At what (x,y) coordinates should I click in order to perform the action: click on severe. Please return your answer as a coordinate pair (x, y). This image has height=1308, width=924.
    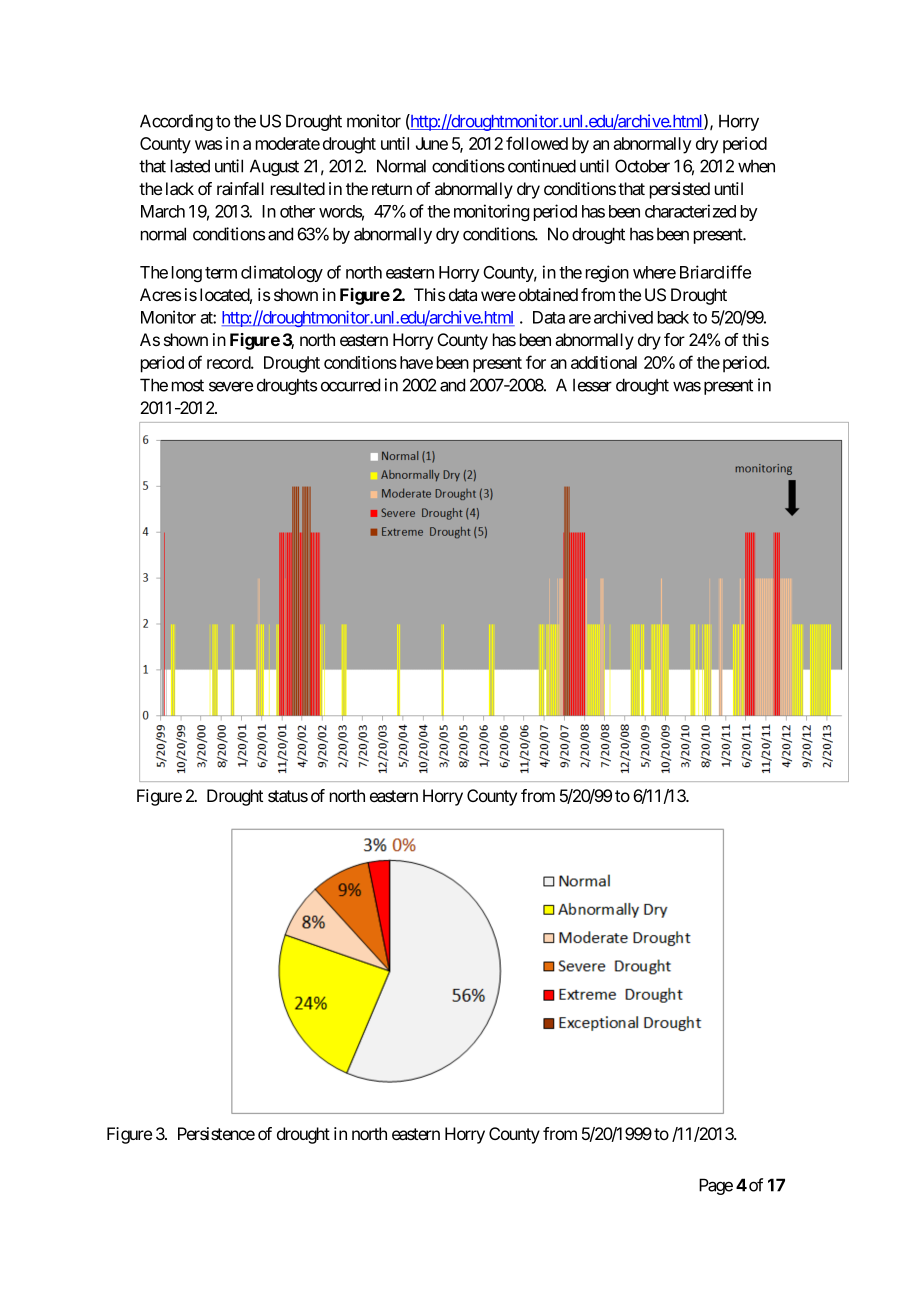
    Looking at the image, I should click on (231, 386).
